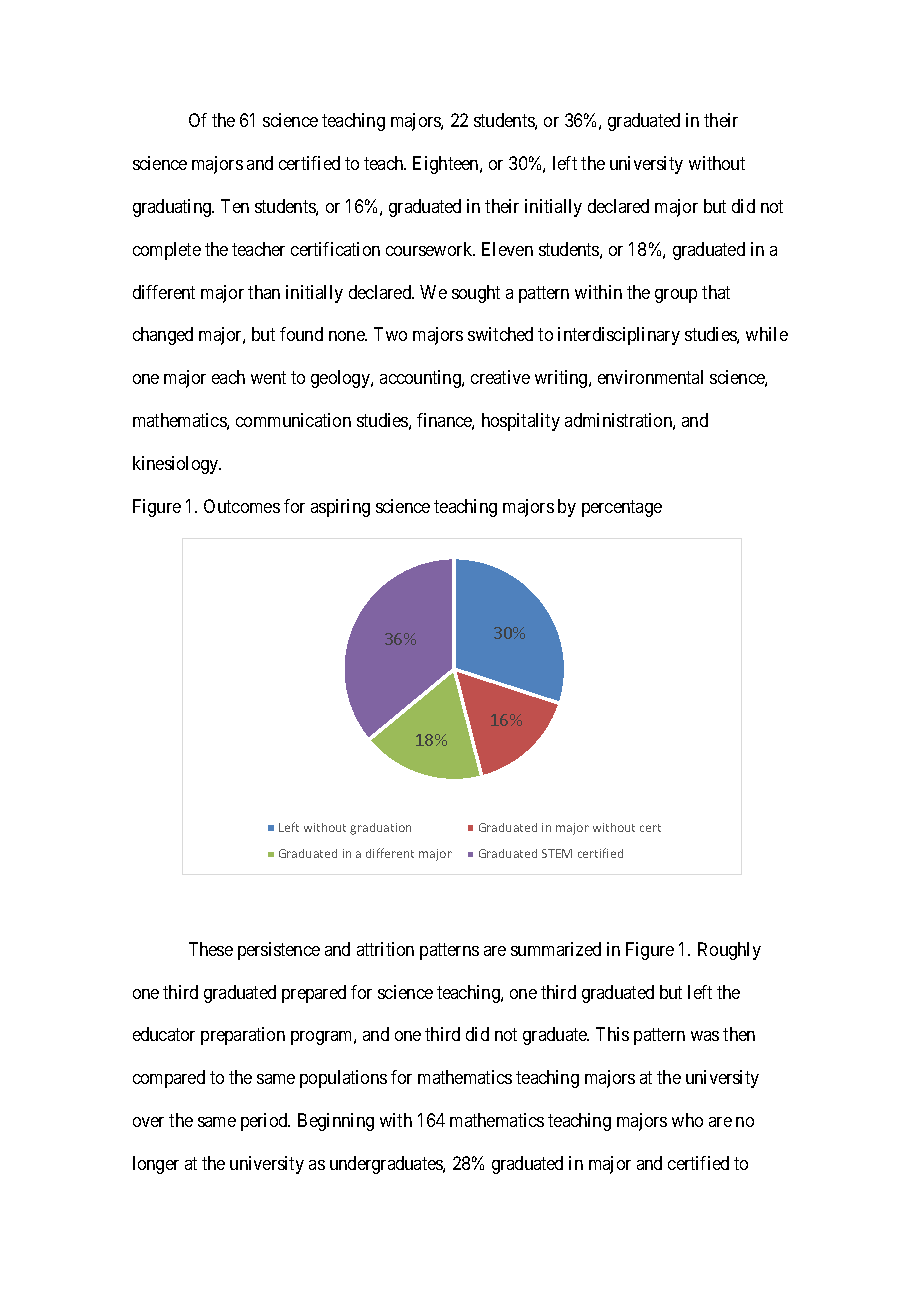 The image size is (924, 1308). Describe the element at coordinates (687, 1120) in the screenshot. I see `who` at that location.
